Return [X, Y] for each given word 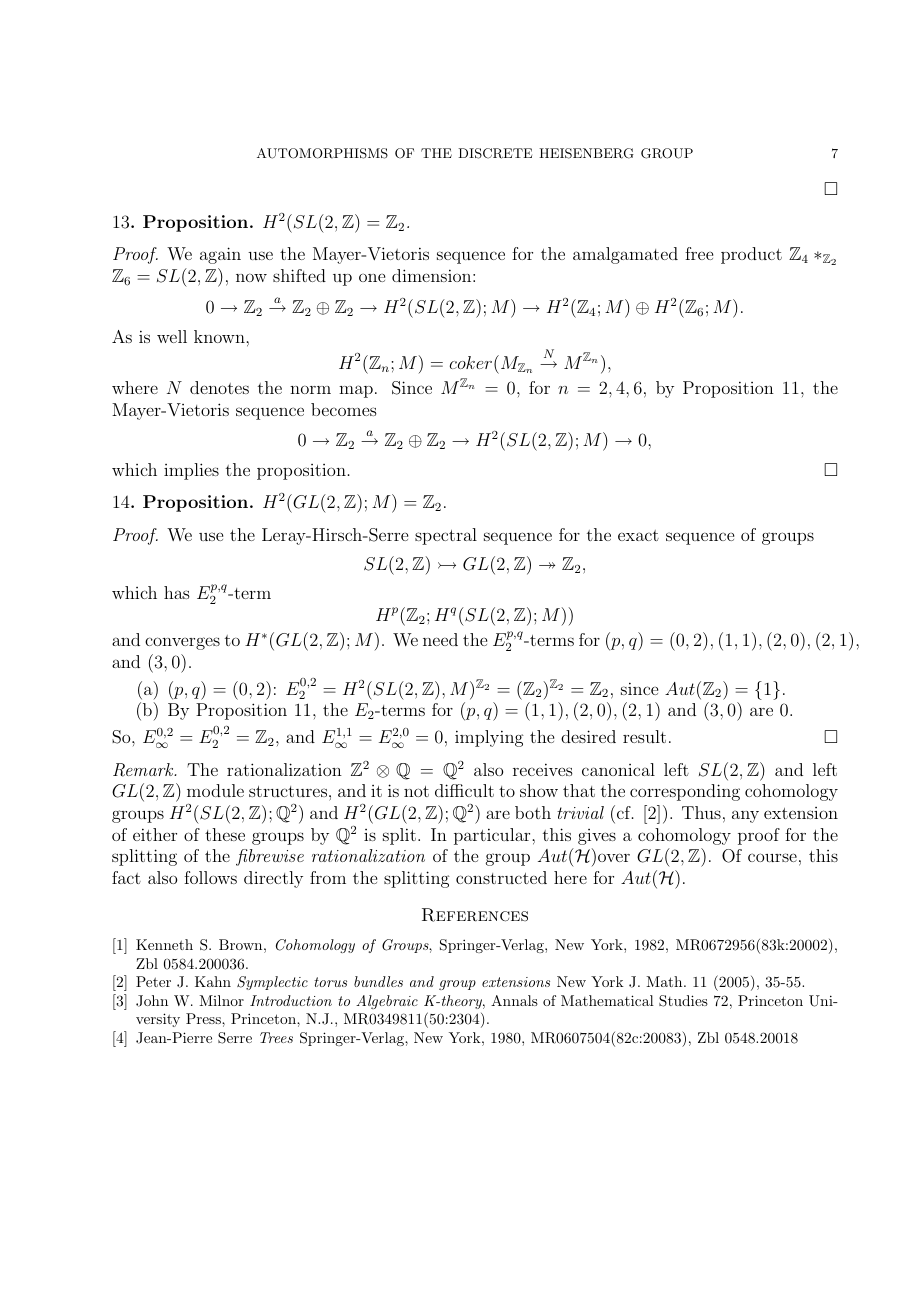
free [699, 253]
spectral [446, 536]
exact [638, 535]
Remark [144, 770]
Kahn [213, 981]
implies [191, 471]
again [220, 255]
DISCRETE [495, 153]
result [644, 736]
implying [489, 738]
